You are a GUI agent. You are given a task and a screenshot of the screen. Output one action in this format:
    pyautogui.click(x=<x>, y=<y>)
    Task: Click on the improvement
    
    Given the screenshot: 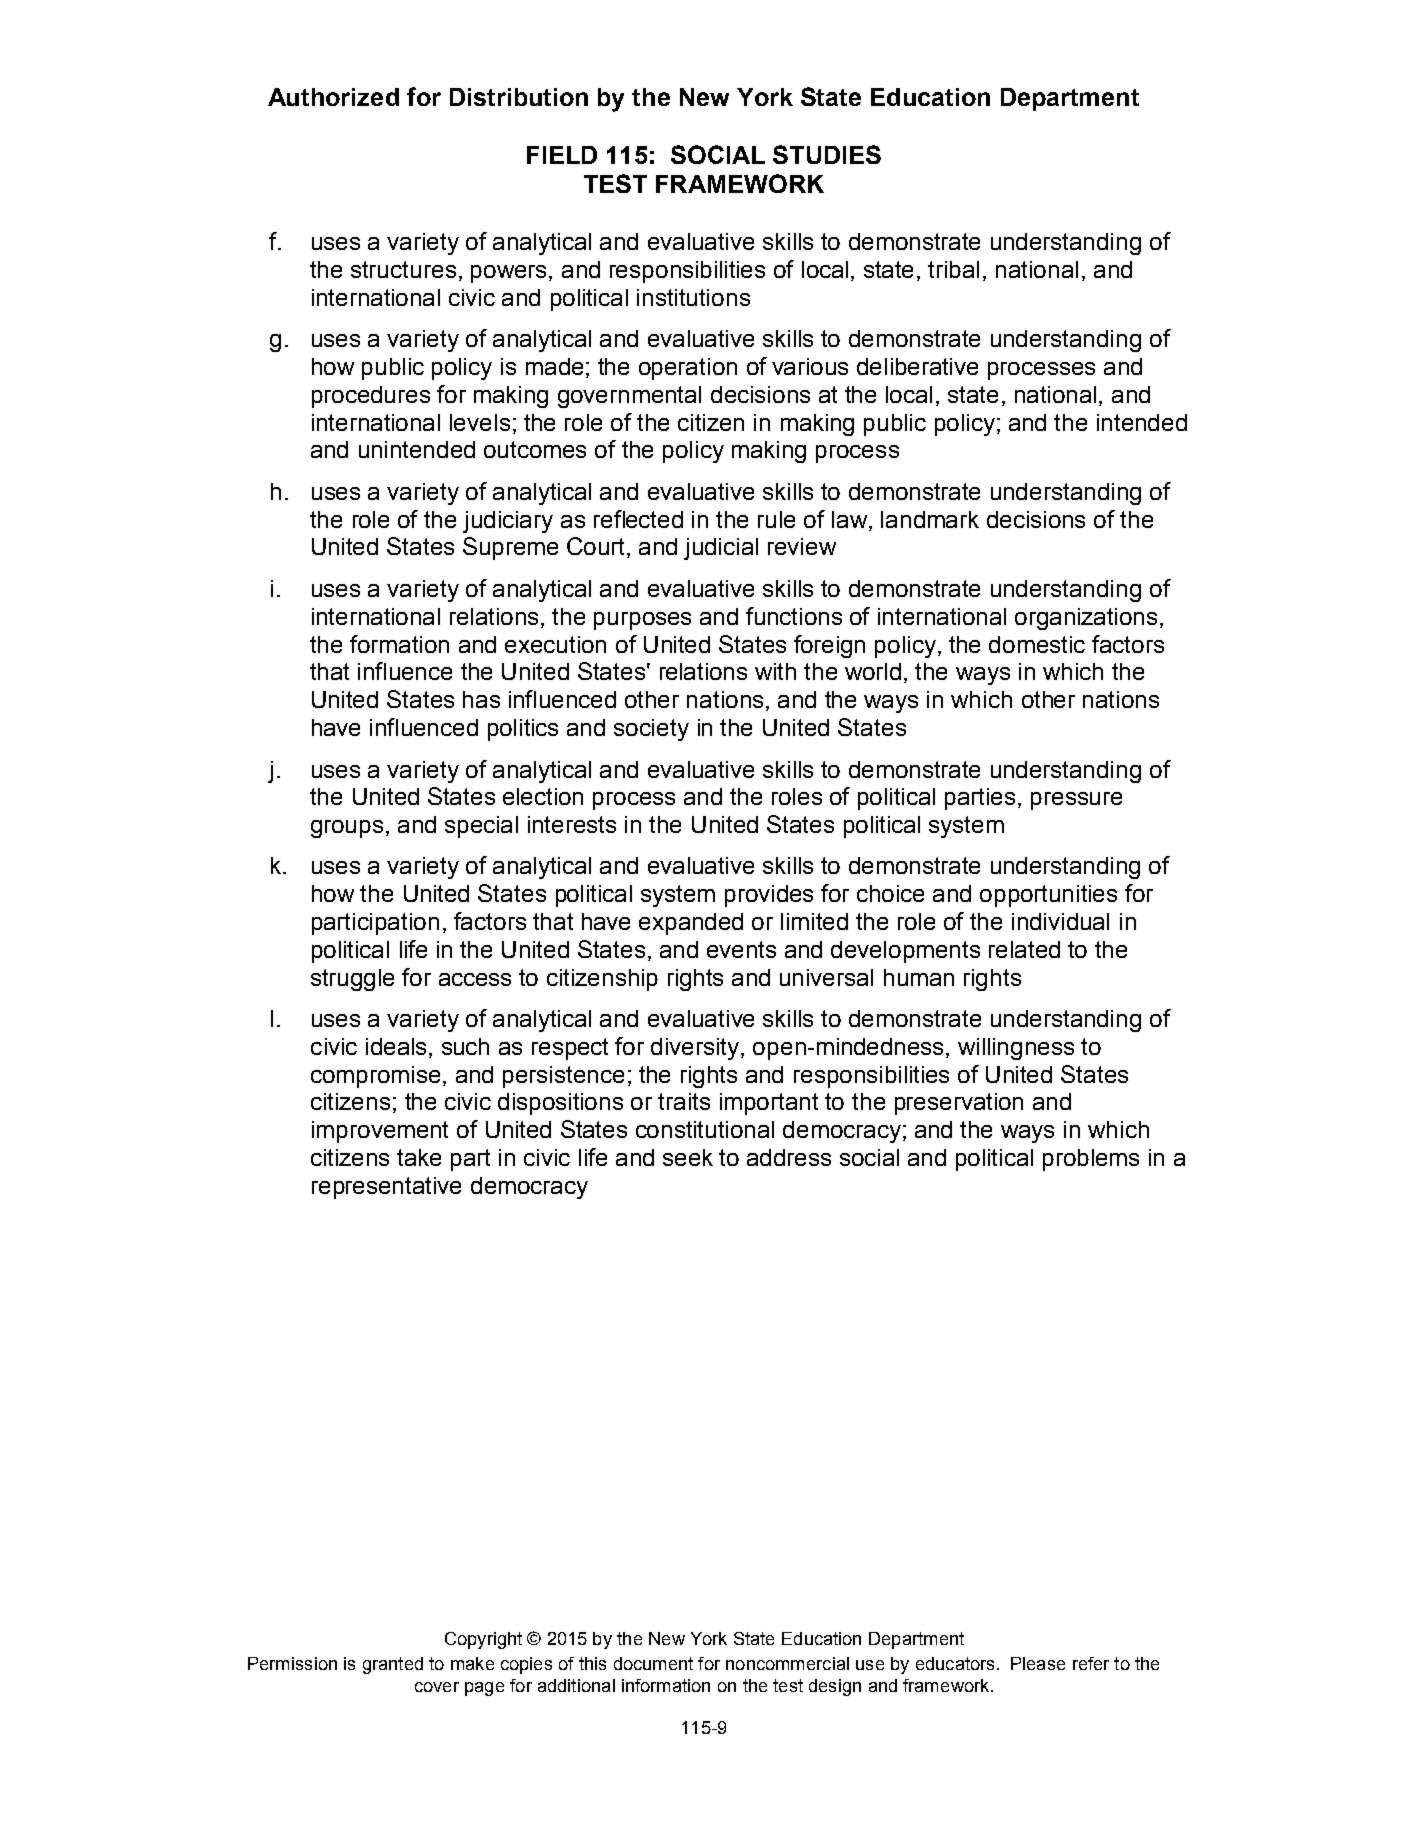 What is the action you would take?
    pyautogui.click(x=380, y=1132)
